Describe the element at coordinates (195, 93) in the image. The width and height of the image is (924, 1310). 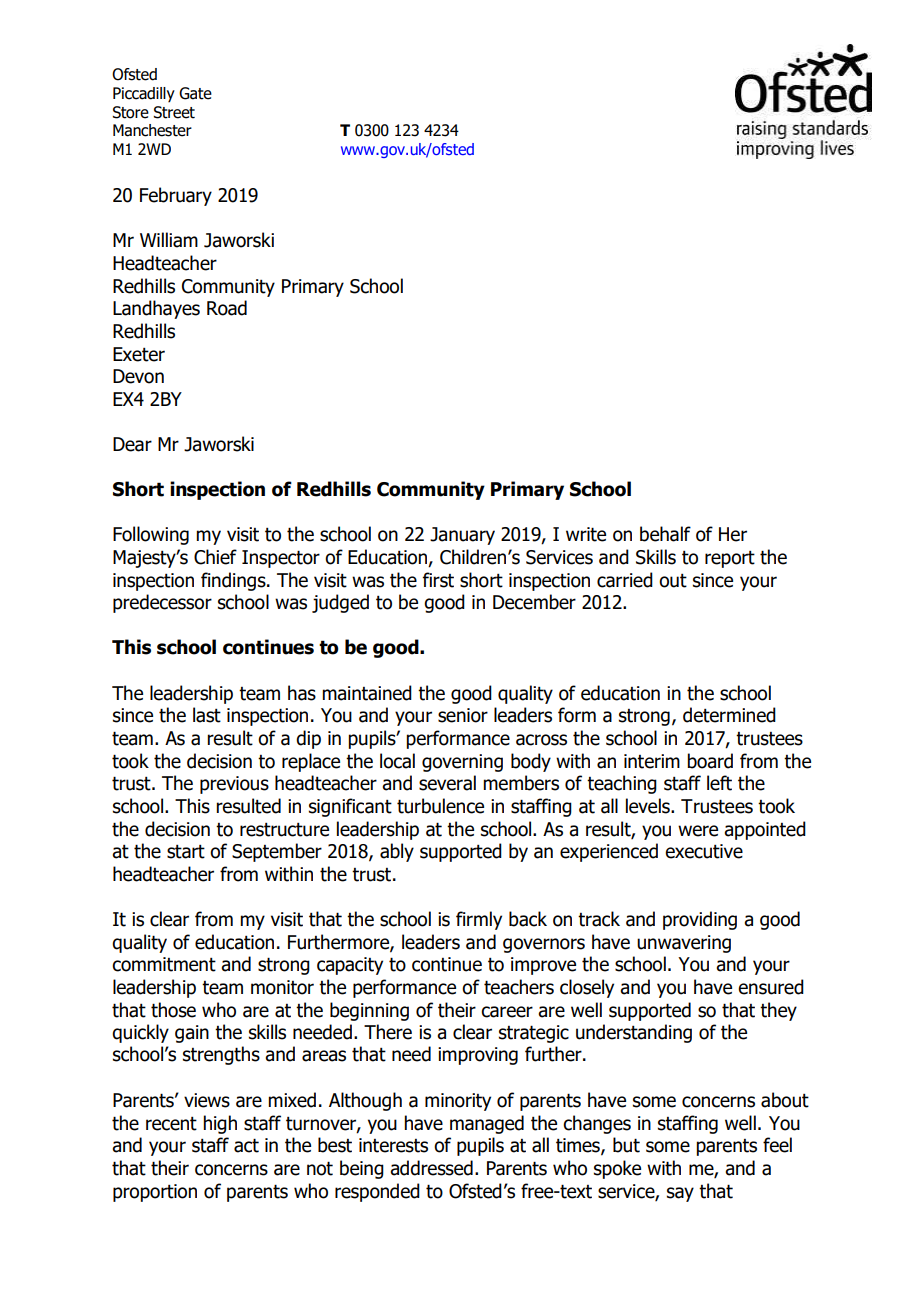
I see `Gate` at that location.
